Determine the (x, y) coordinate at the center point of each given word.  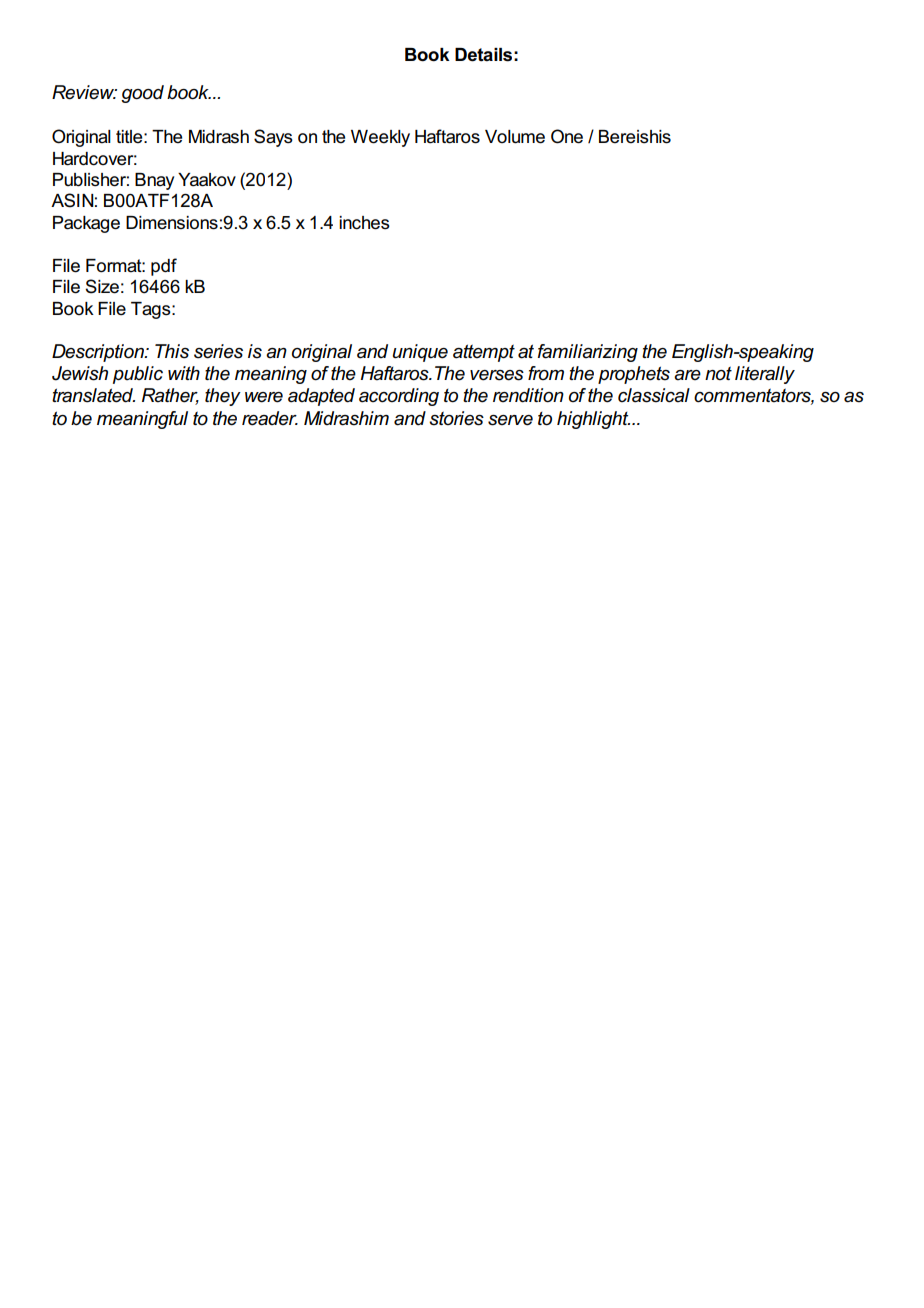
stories (456, 418)
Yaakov (207, 180)
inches (364, 223)
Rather (170, 396)
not (718, 373)
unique (420, 353)
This (172, 351)
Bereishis (635, 137)
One (567, 136)
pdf (164, 267)
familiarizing (588, 353)
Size (102, 286)
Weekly (380, 138)
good (142, 94)
